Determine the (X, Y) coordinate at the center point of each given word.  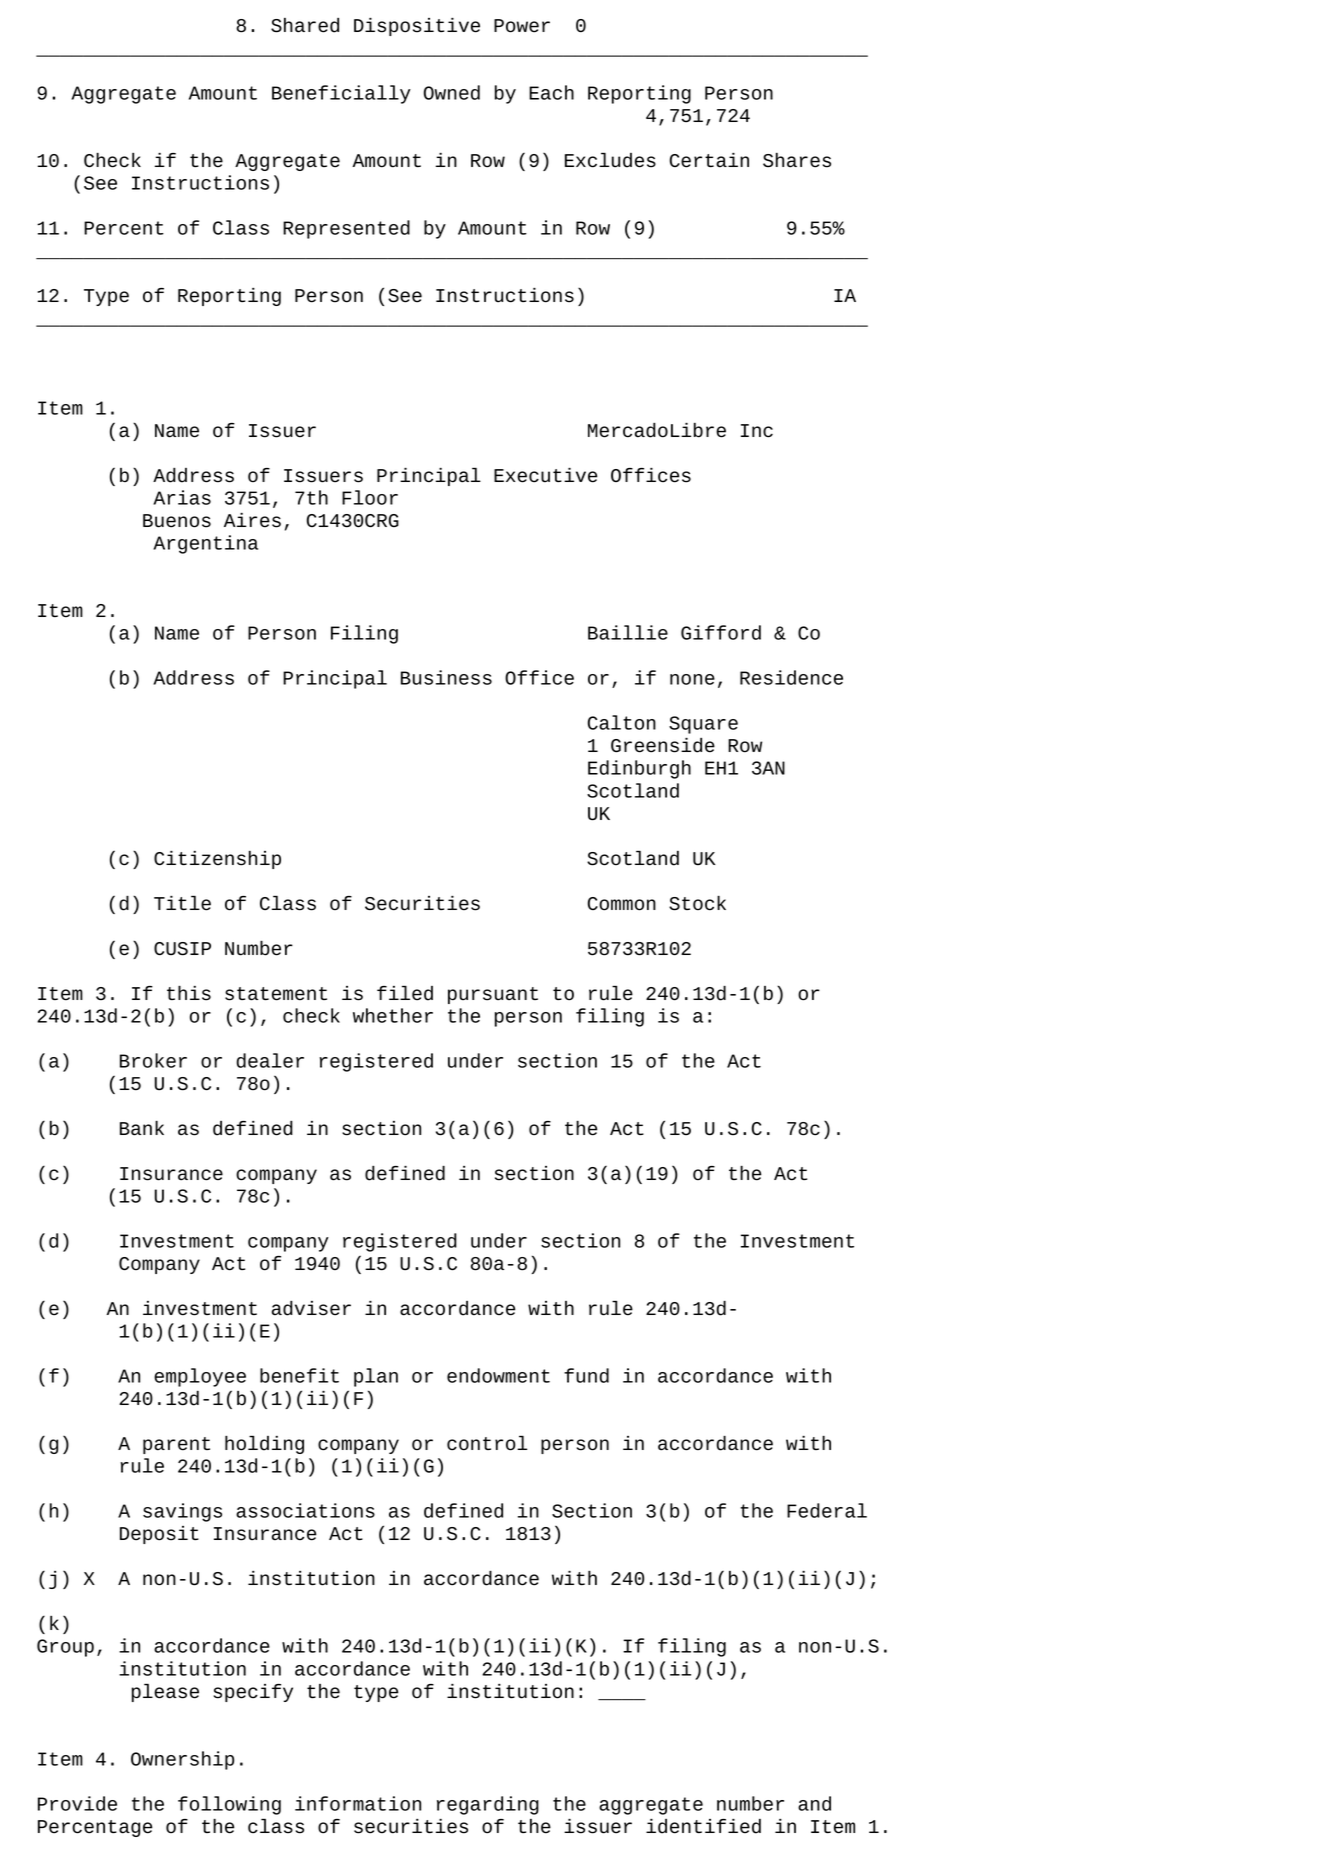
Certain (709, 160)
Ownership (182, 1760)
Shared (305, 25)
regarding (488, 1805)
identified (703, 1826)
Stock (697, 903)
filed (405, 993)
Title (182, 903)
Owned (452, 92)
